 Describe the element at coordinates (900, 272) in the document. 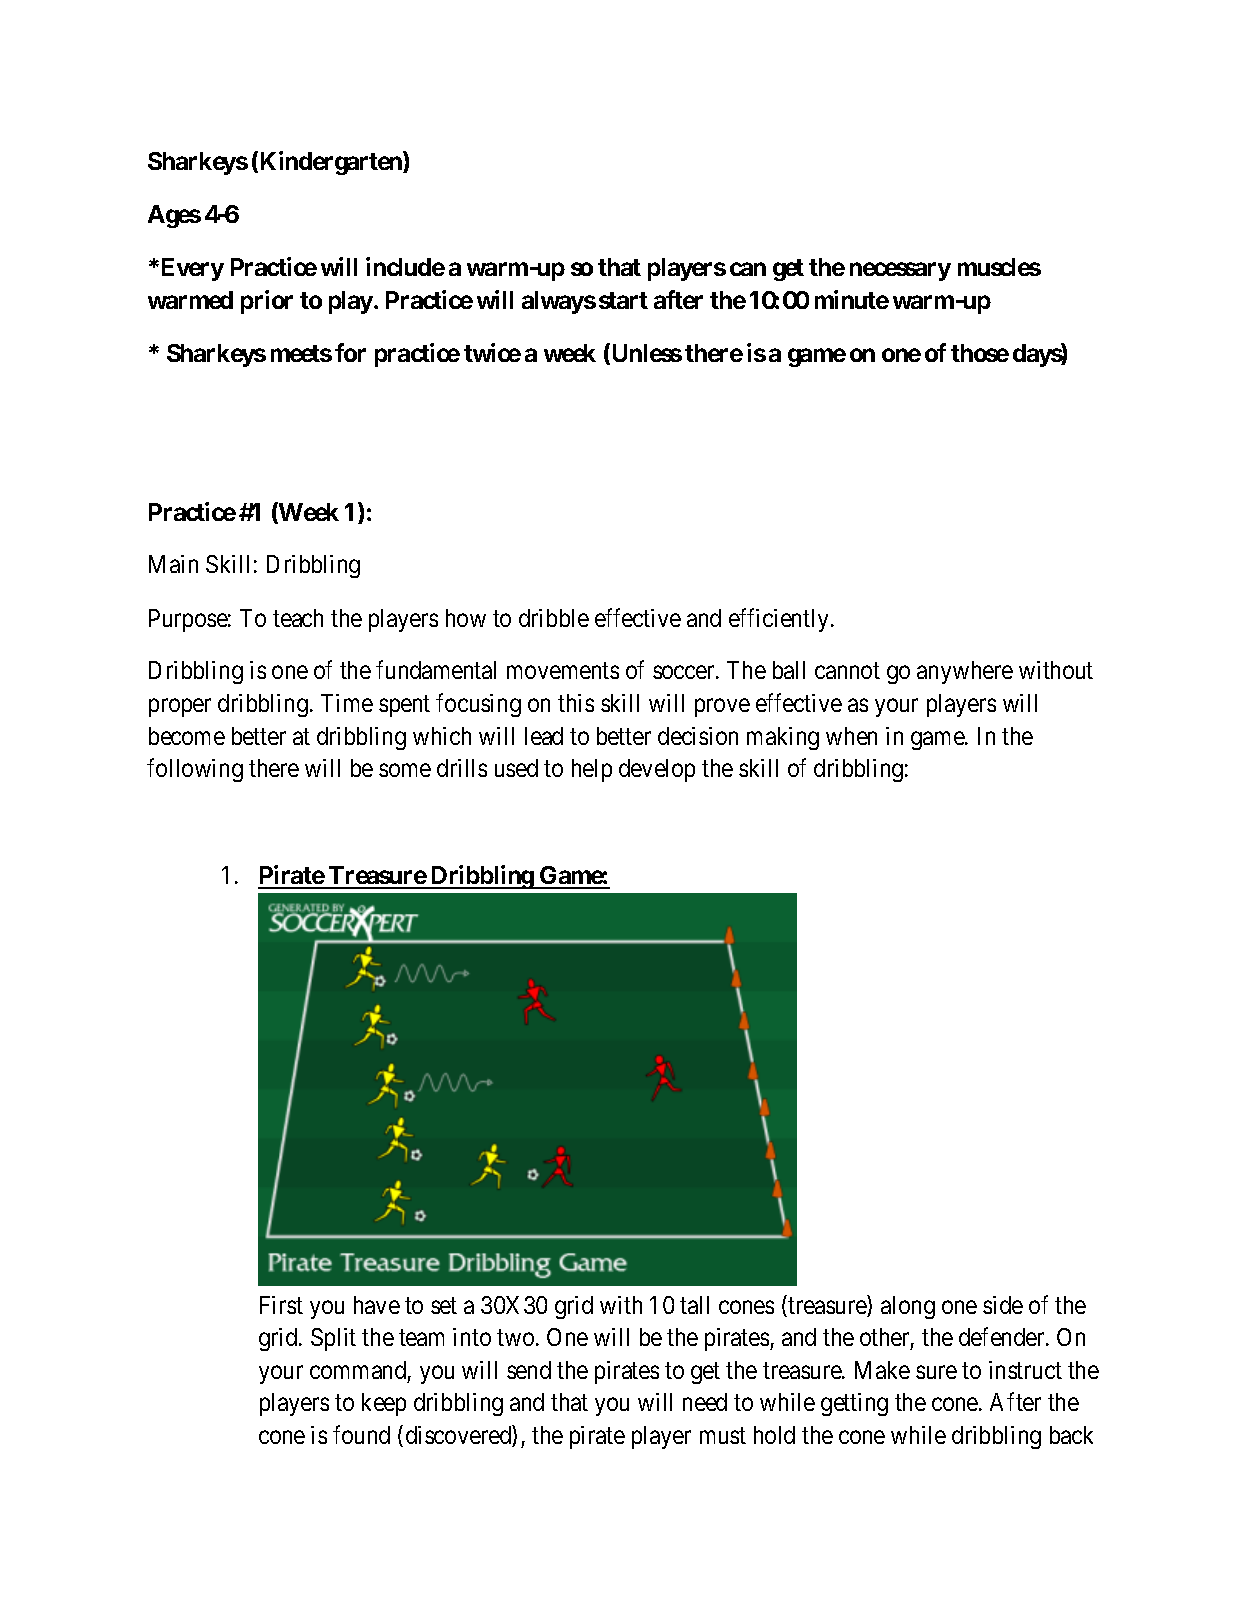

I see `necessary` at that location.
